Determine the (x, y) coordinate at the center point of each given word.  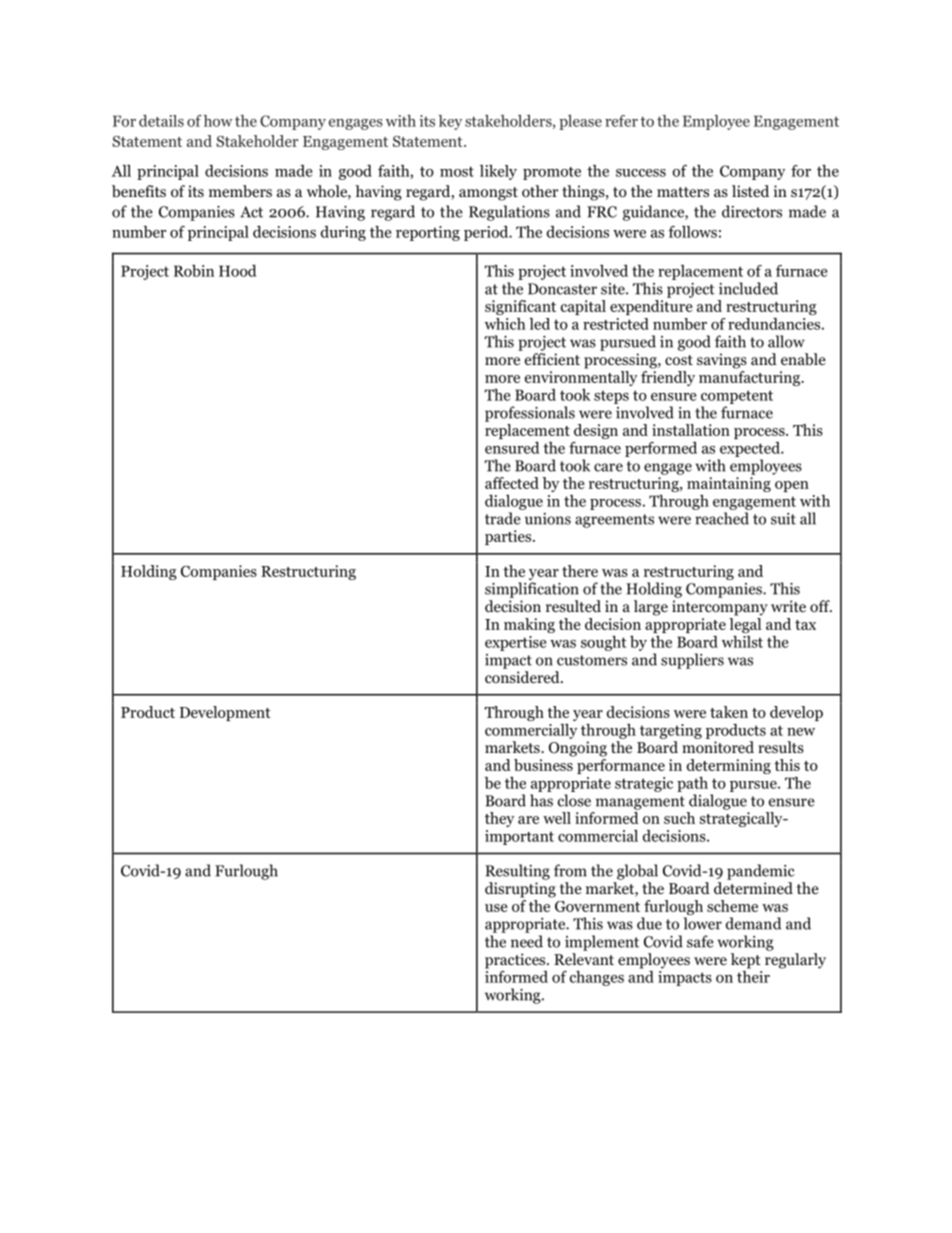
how (218, 121)
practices (516, 961)
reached (722, 518)
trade (503, 518)
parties (509, 537)
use (496, 908)
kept (746, 961)
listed (750, 191)
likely (498, 172)
